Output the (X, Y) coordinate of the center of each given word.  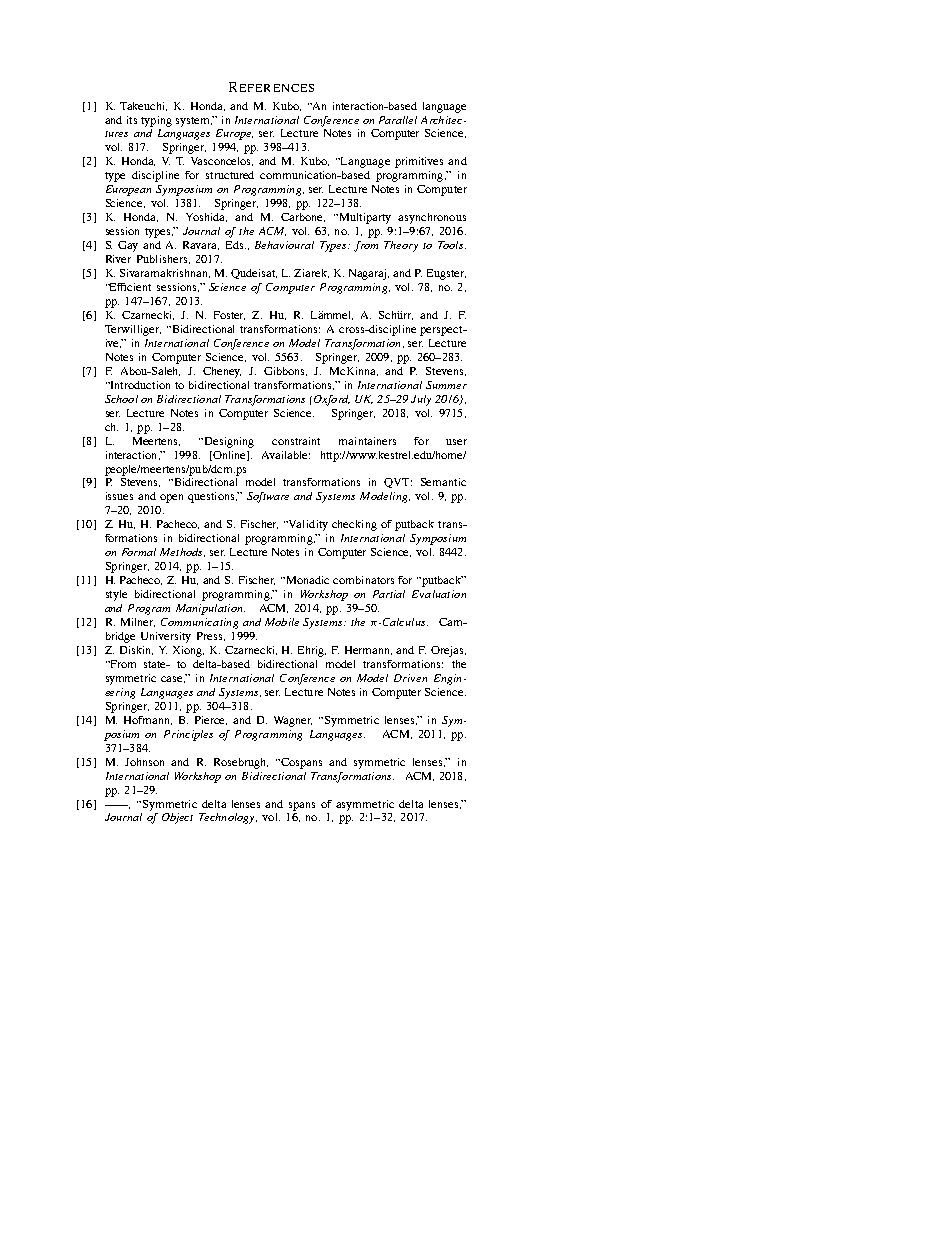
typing (156, 121)
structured (230, 175)
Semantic (443, 482)
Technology (228, 818)
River (118, 259)
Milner (138, 622)
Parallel (398, 120)
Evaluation (439, 594)
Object (177, 818)
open (171, 498)
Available (286, 455)
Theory (401, 246)
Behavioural (284, 245)
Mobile (282, 622)
